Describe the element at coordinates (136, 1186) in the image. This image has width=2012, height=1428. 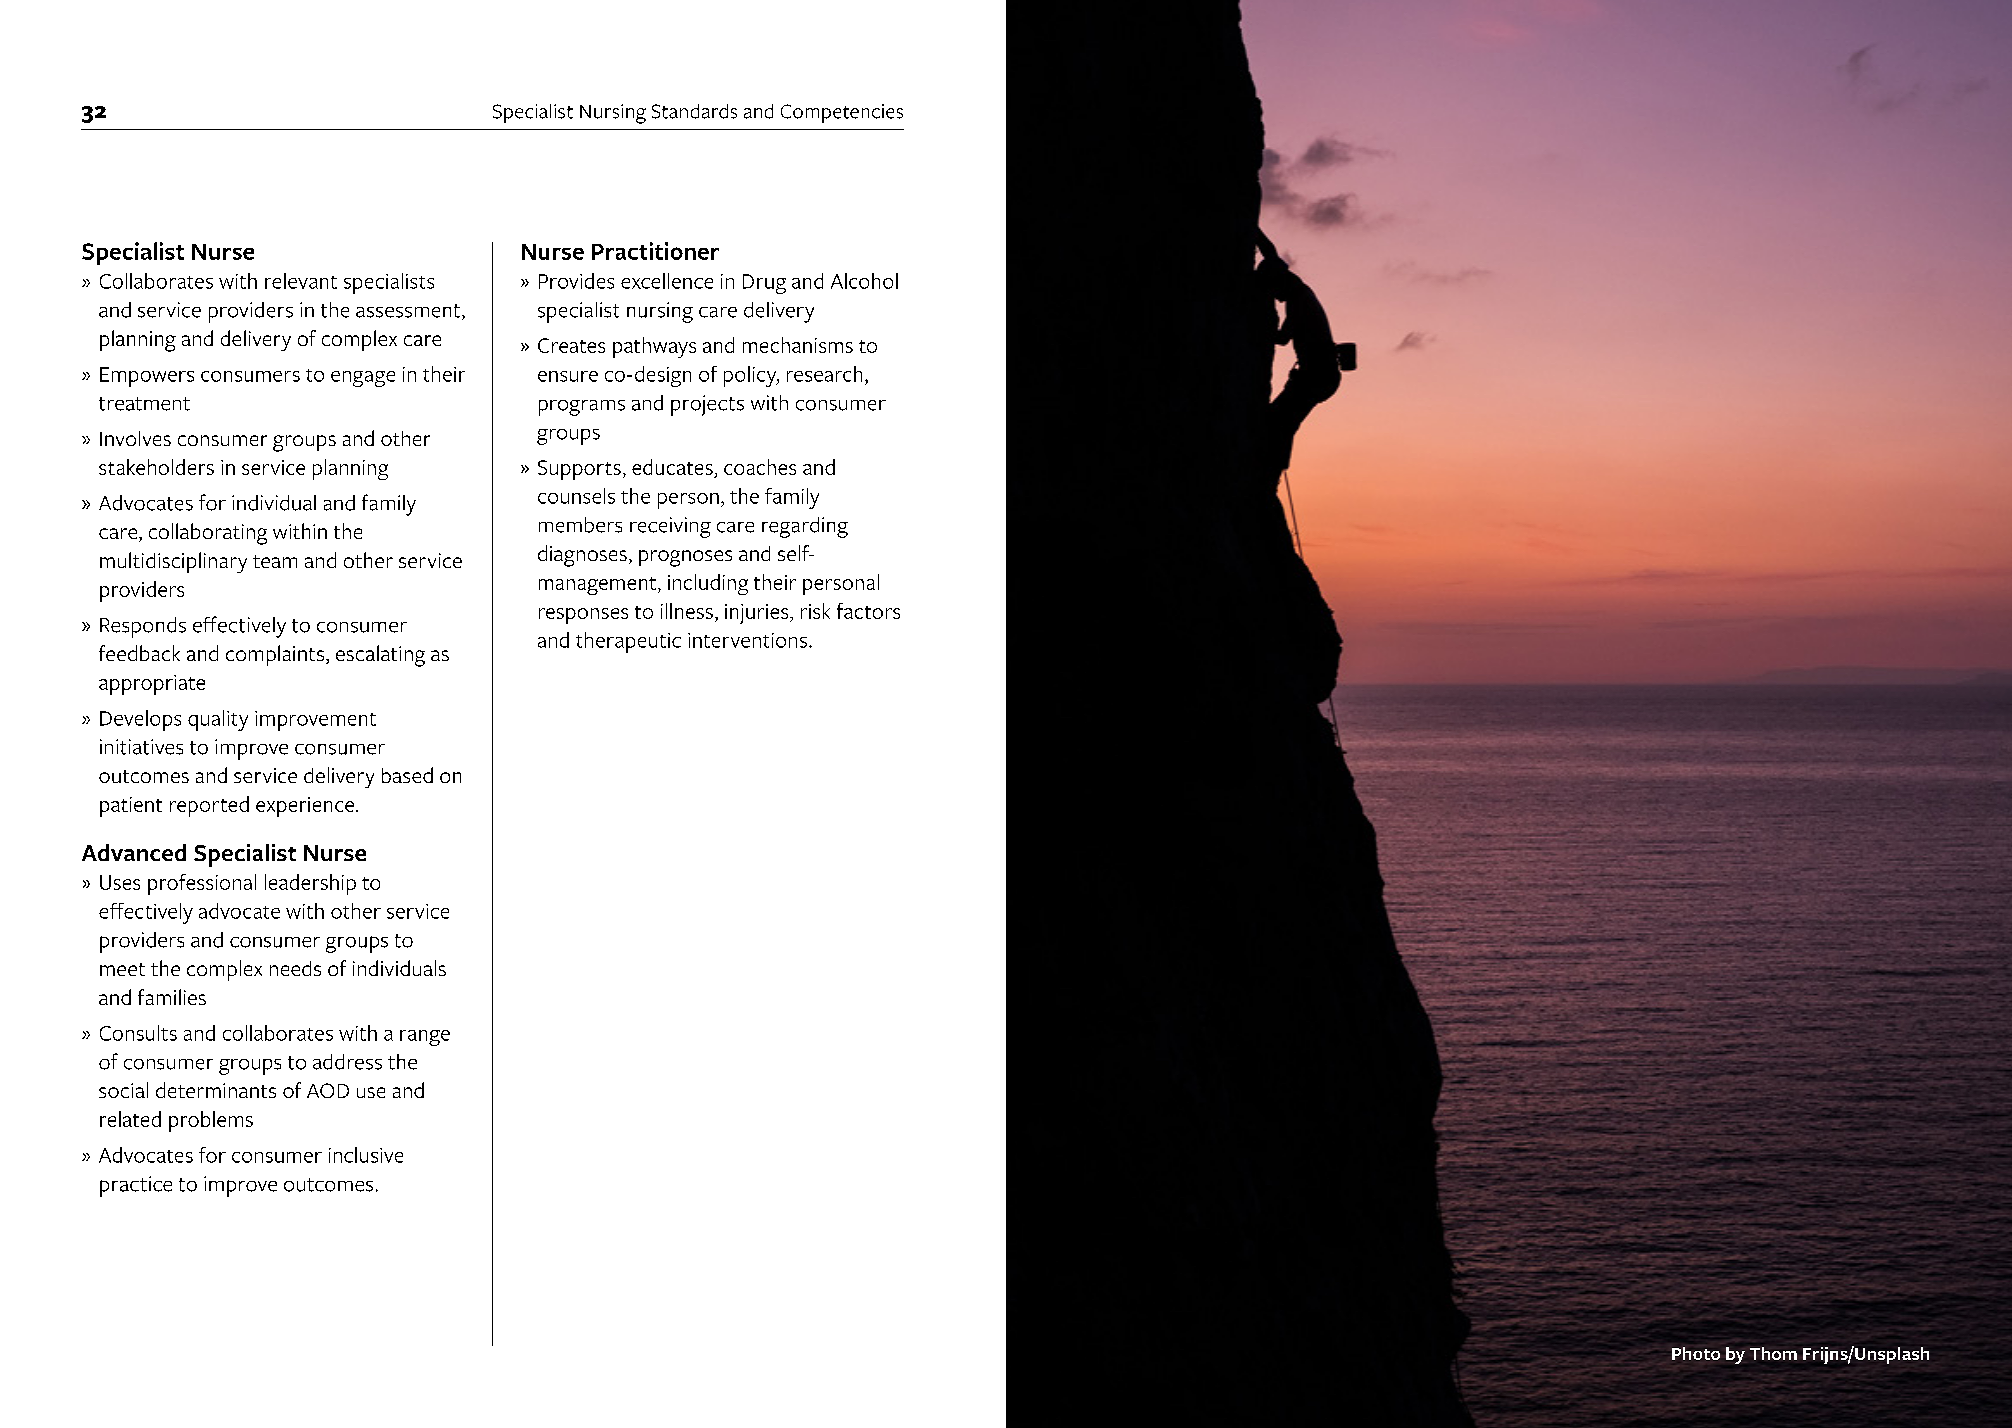
I see `practice` at that location.
